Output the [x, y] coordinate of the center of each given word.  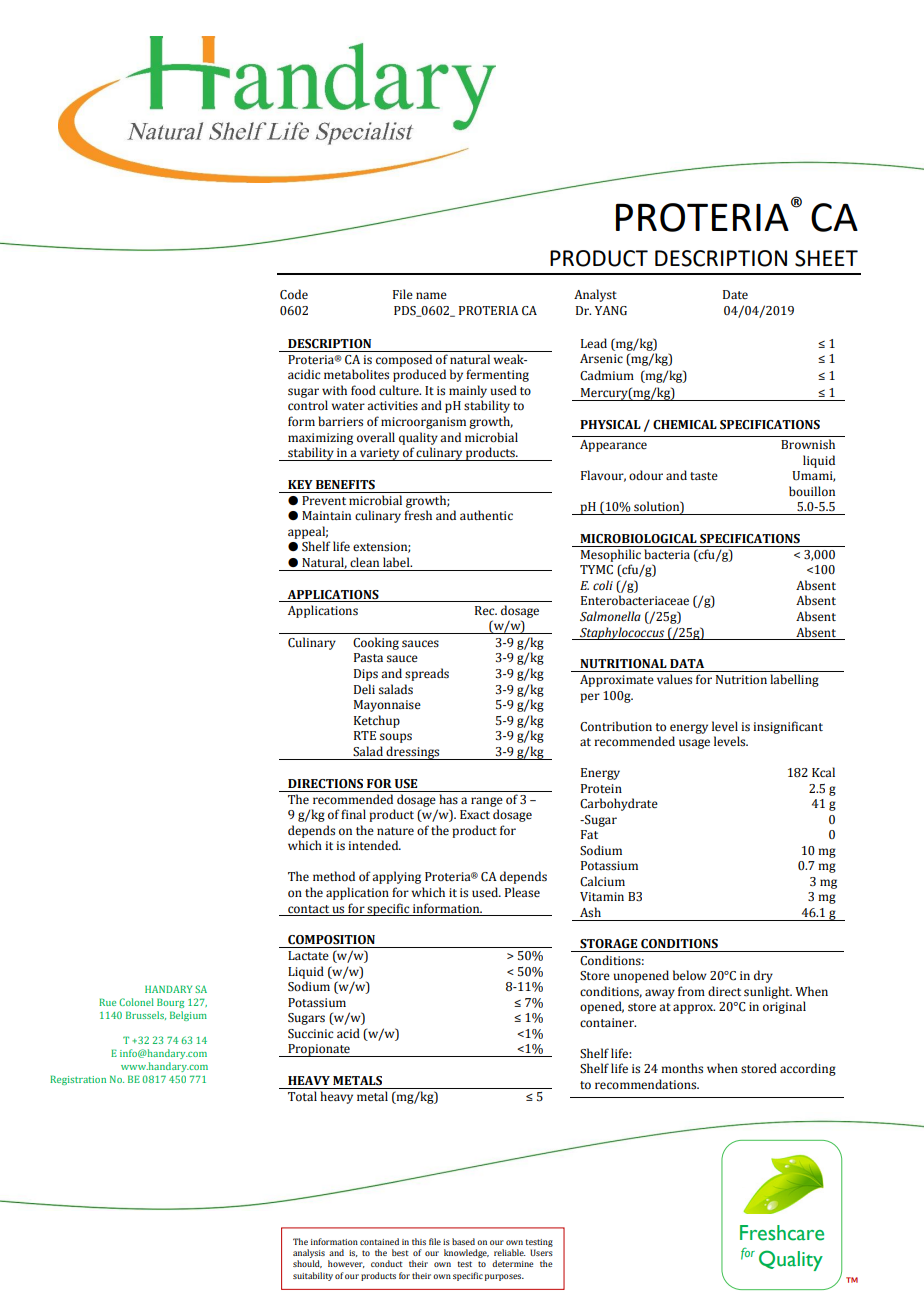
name [431, 296]
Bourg [170, 1003]
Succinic [311, 1034]
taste [704, 476]
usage [694, 744]
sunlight [768, 992]
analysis [309, 1253]
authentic [486, 515]
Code [294, 294]
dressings [413, 753]
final [353, 814]
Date [735, 294]
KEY [300, 484]
